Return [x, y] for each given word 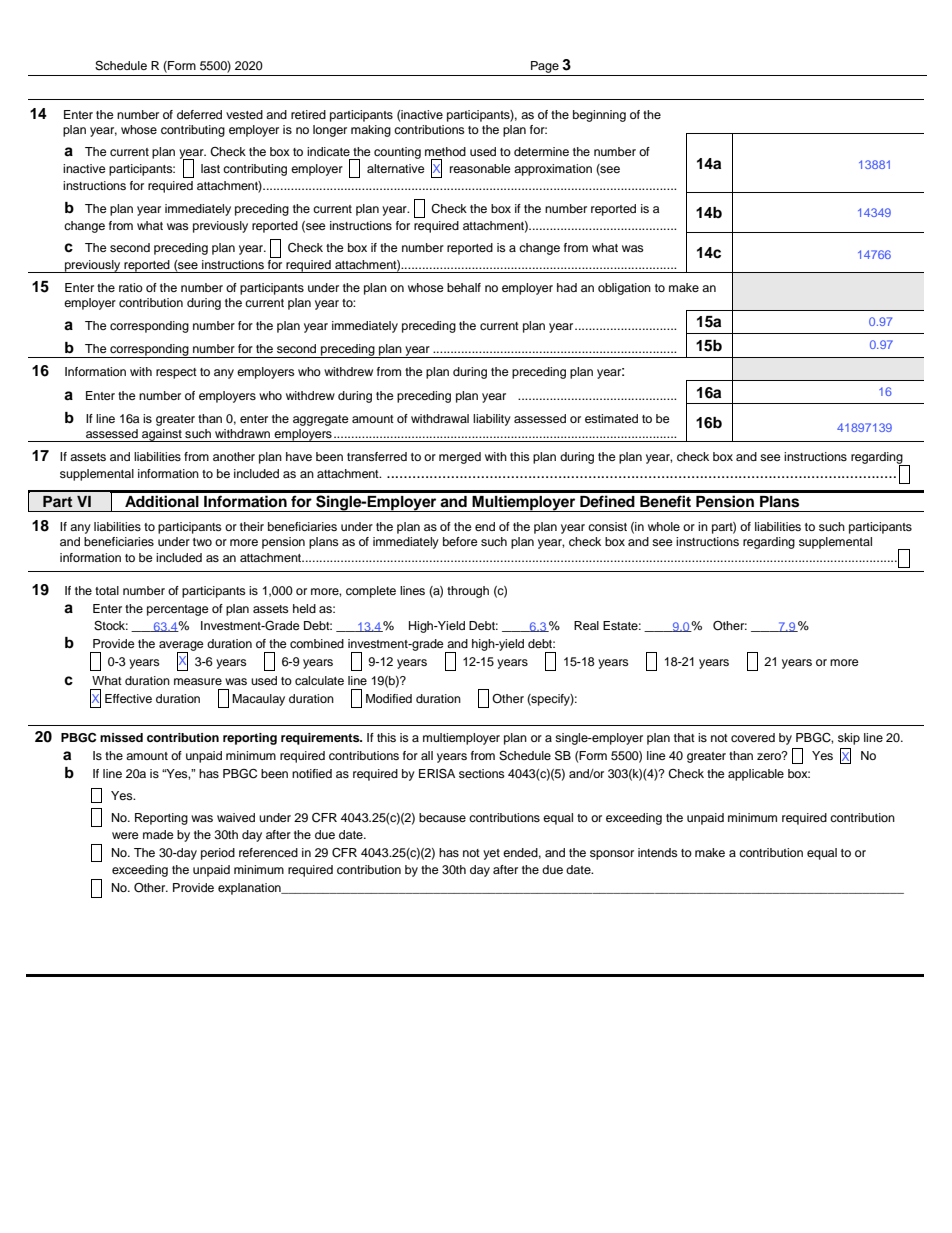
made [158, 834]
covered [753, 737]
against [162, 435]
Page [545, 68]
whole [664, 526]
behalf [464, 287]
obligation [624, 289]
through [468, 592]
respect [176, 373]
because [442, 817]
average [181, 647]
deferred [199, 114]
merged [460, 458]
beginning [599, 116]
